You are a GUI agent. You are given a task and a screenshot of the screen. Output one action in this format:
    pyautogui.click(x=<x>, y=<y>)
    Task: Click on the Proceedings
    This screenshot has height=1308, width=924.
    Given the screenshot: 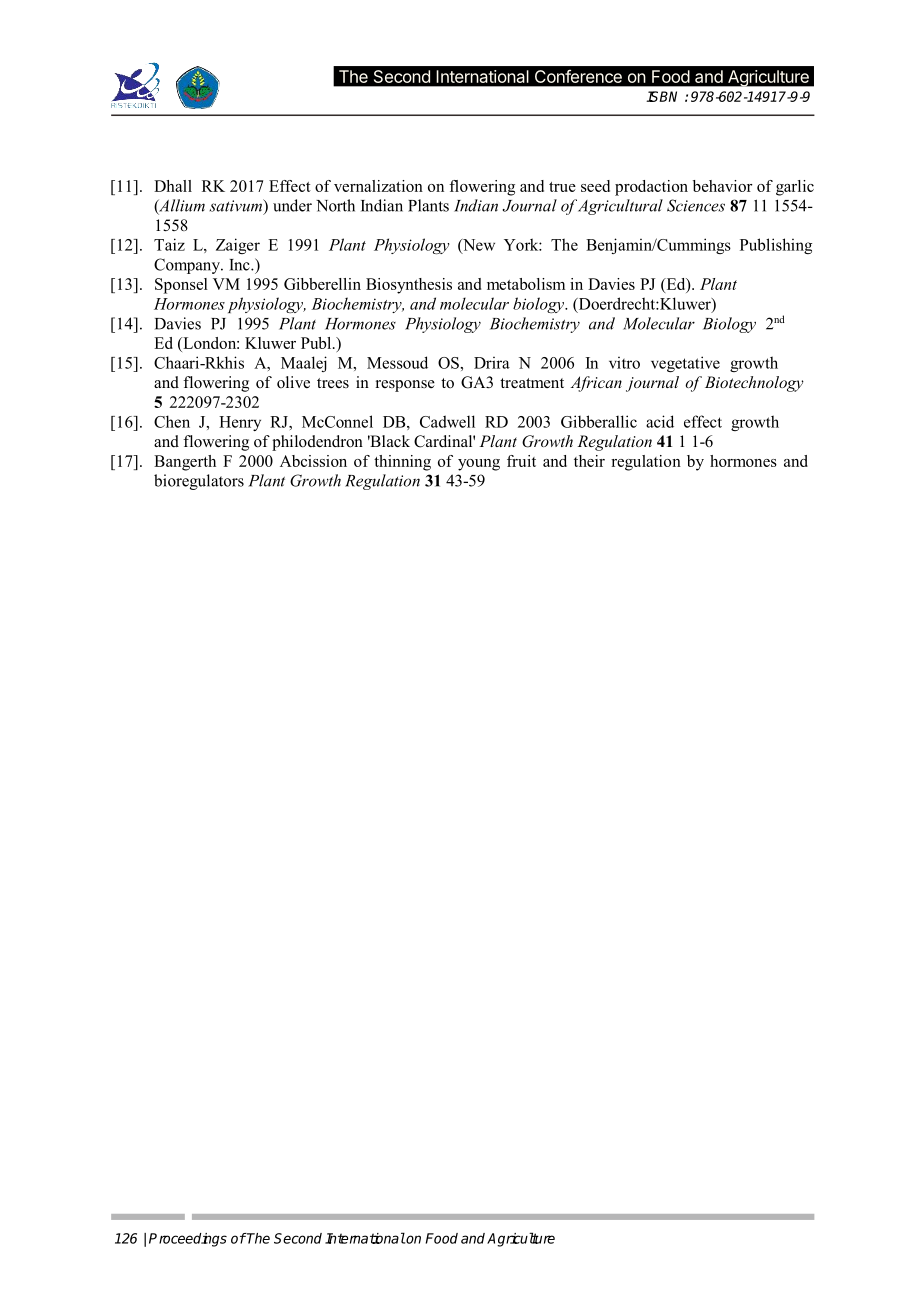 What is the action you would take?
    pyautogui.click(x=188, y=1240)
